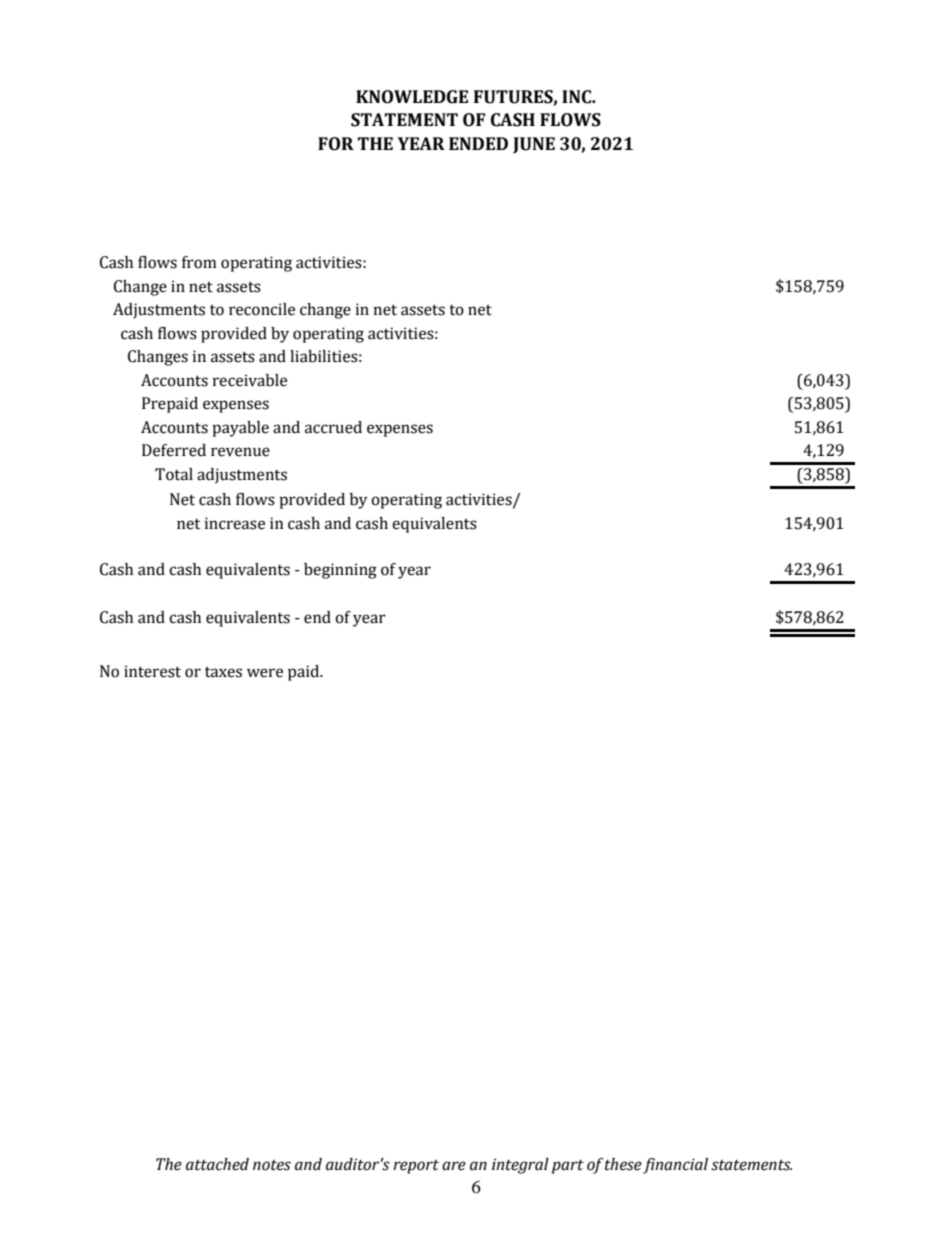  Describe the element at coordinates (623, 1164) in the image. I see `these` at that location.
